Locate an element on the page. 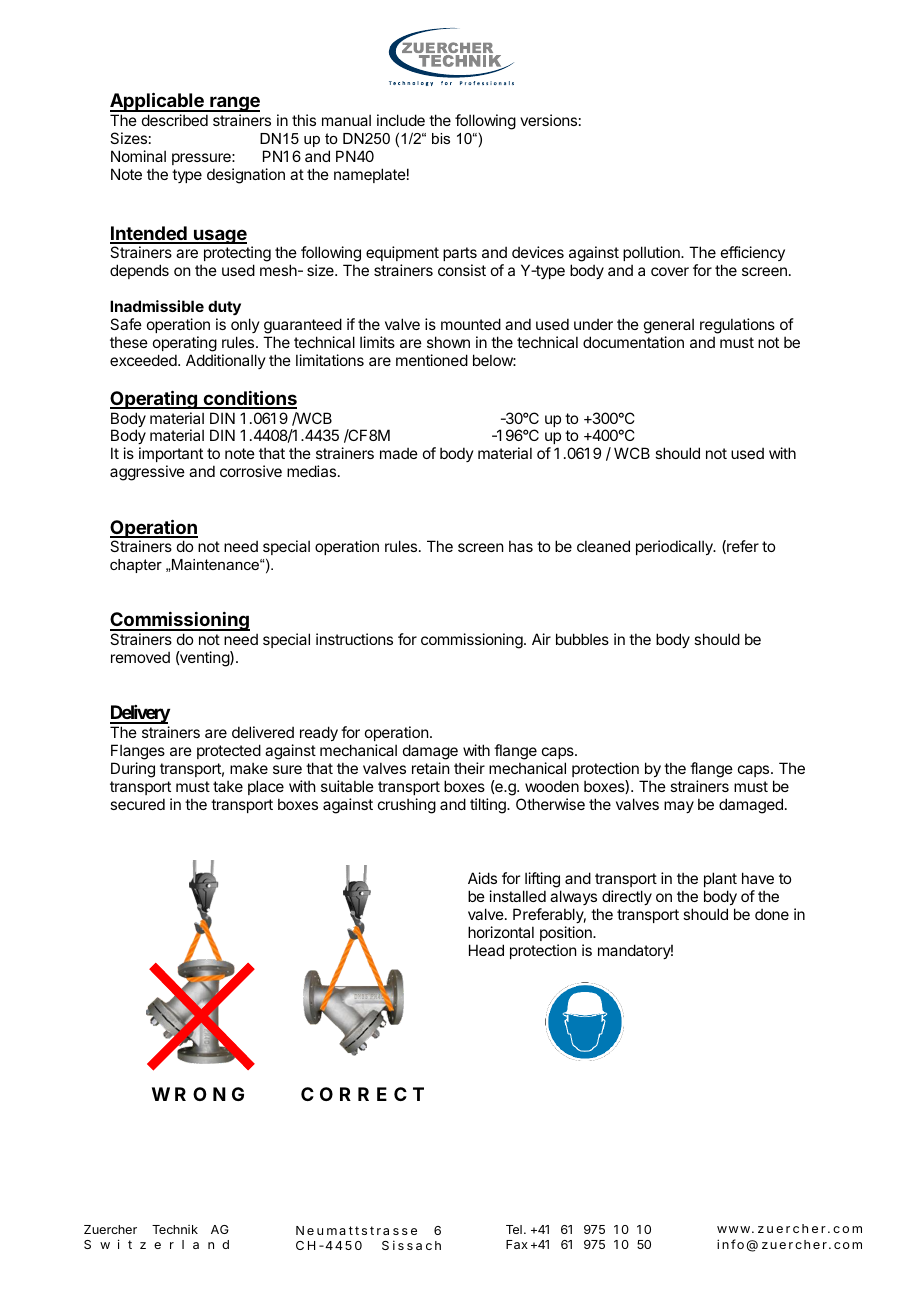 Image resolution: width=924 pixels, height=1308 pixels. removed is located at coordinates (140, 657).
